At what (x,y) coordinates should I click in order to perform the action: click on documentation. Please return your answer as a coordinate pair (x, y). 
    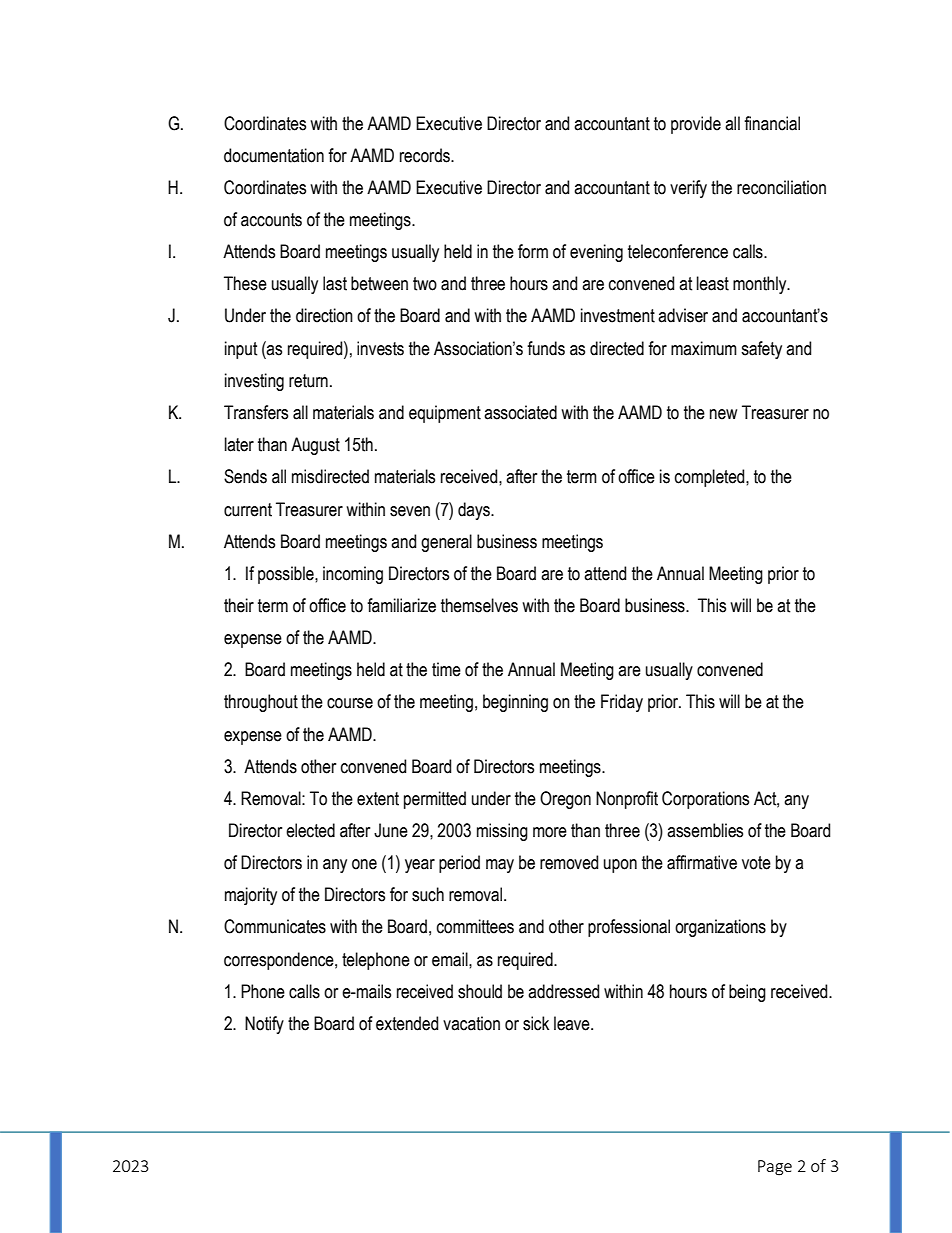
    Looking at the image, I should click on (274, 155).
